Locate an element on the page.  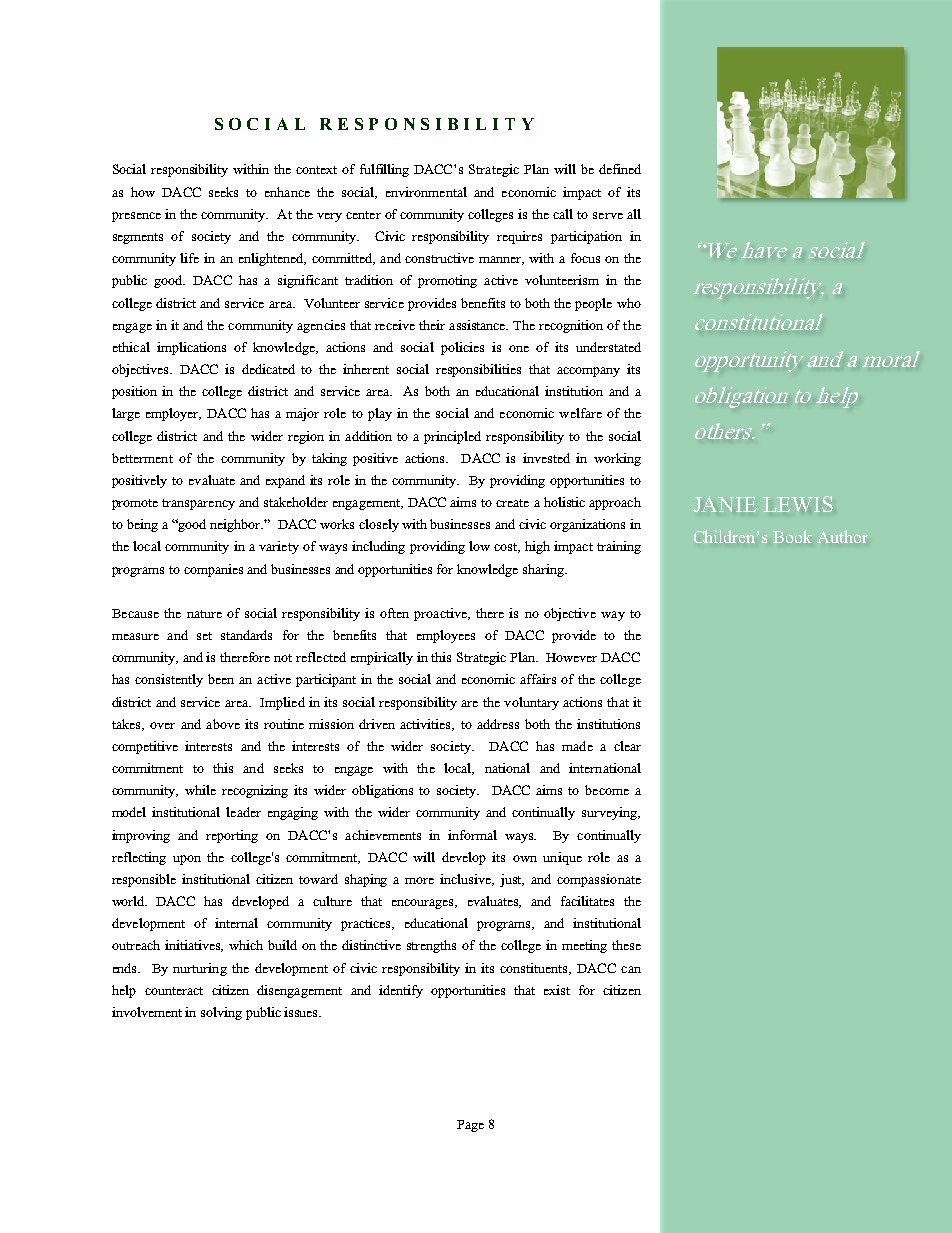
create is located at coordinates (512, 503).
